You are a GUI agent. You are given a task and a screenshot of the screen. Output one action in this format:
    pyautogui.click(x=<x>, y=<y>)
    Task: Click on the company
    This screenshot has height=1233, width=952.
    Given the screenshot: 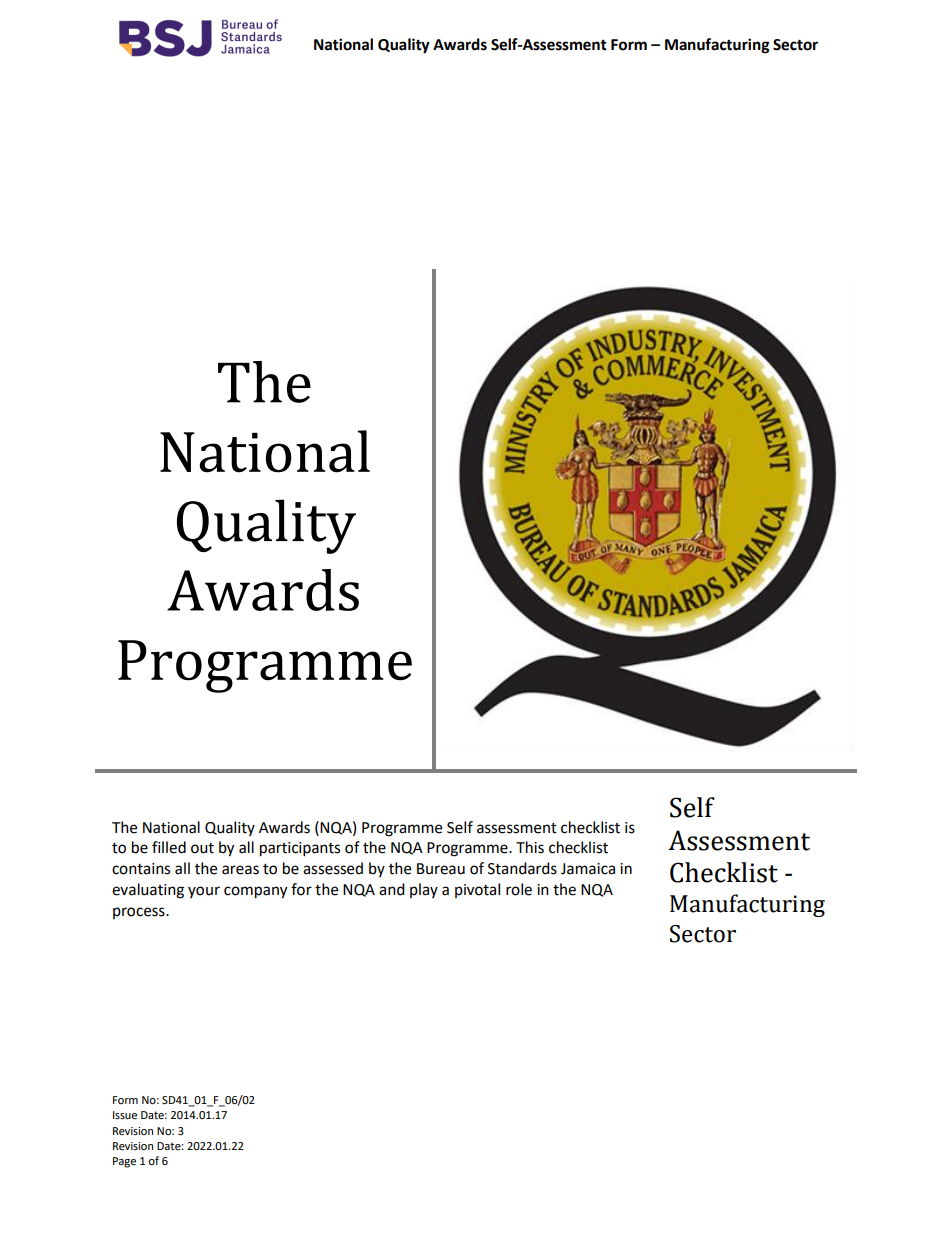 What is the action you would take?
    pyautogui.click(x=255, y=892)
